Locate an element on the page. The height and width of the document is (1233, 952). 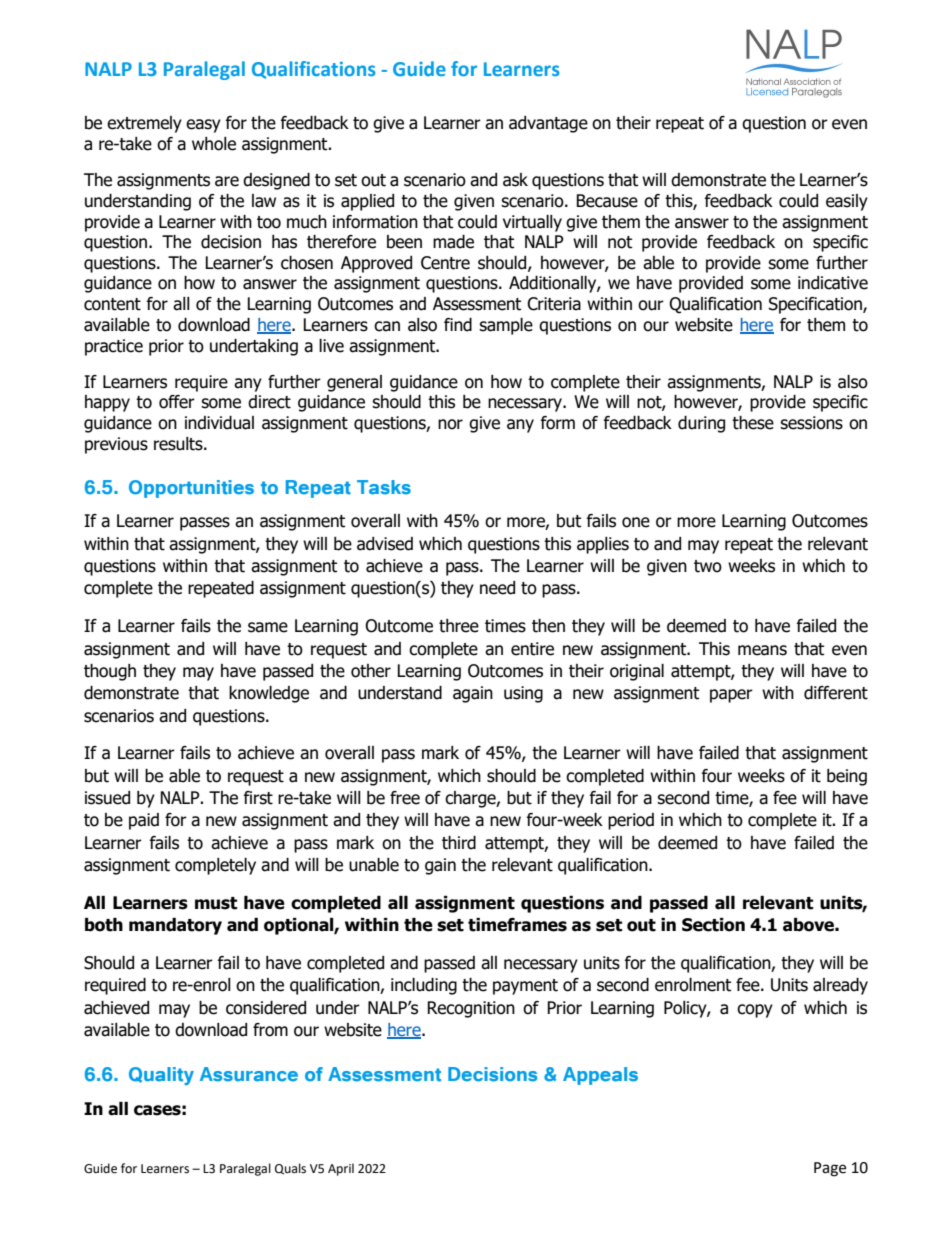
these is located at coordinates (753, 423).
